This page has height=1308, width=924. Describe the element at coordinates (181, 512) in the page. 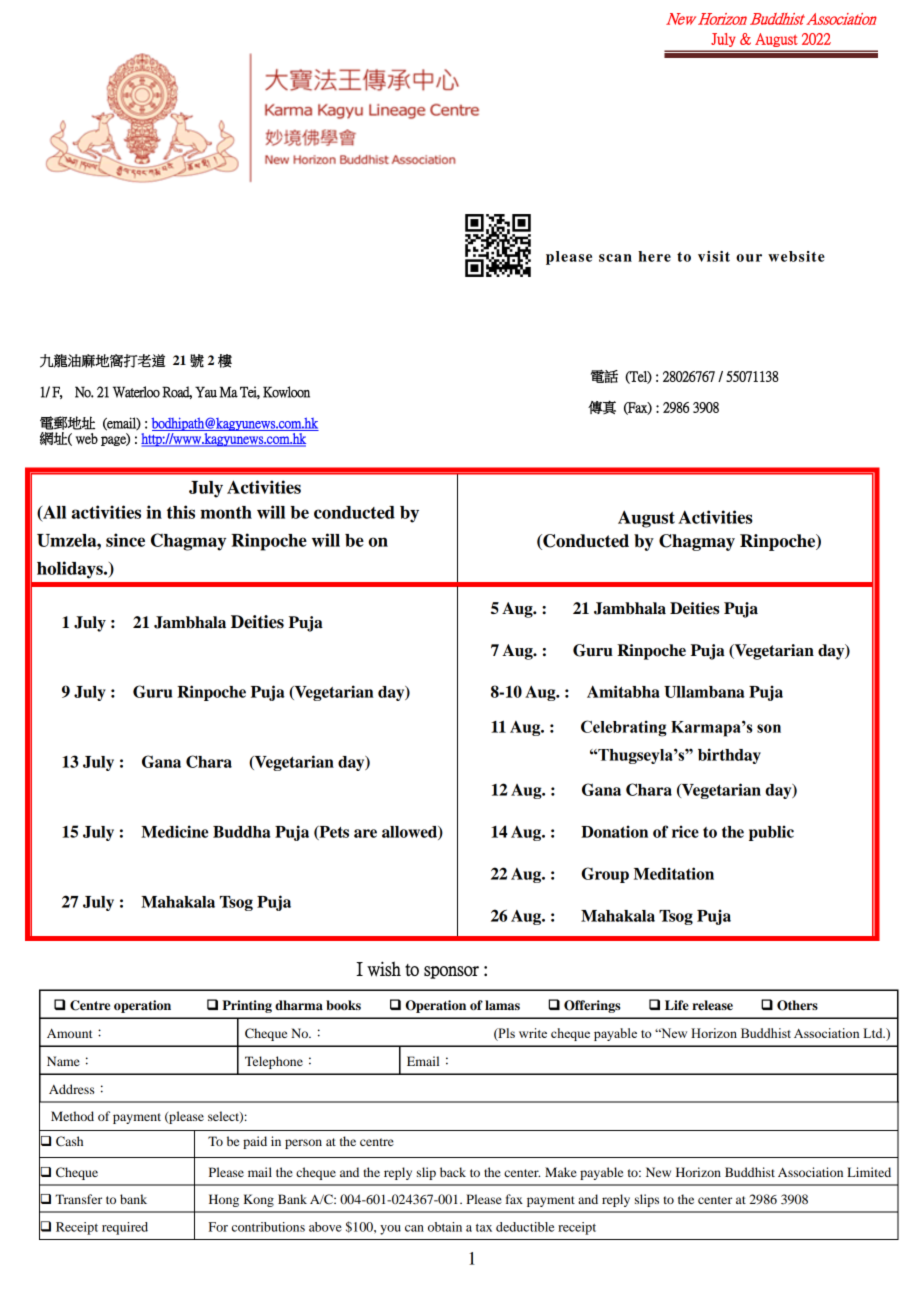

I see `this` at that location.
